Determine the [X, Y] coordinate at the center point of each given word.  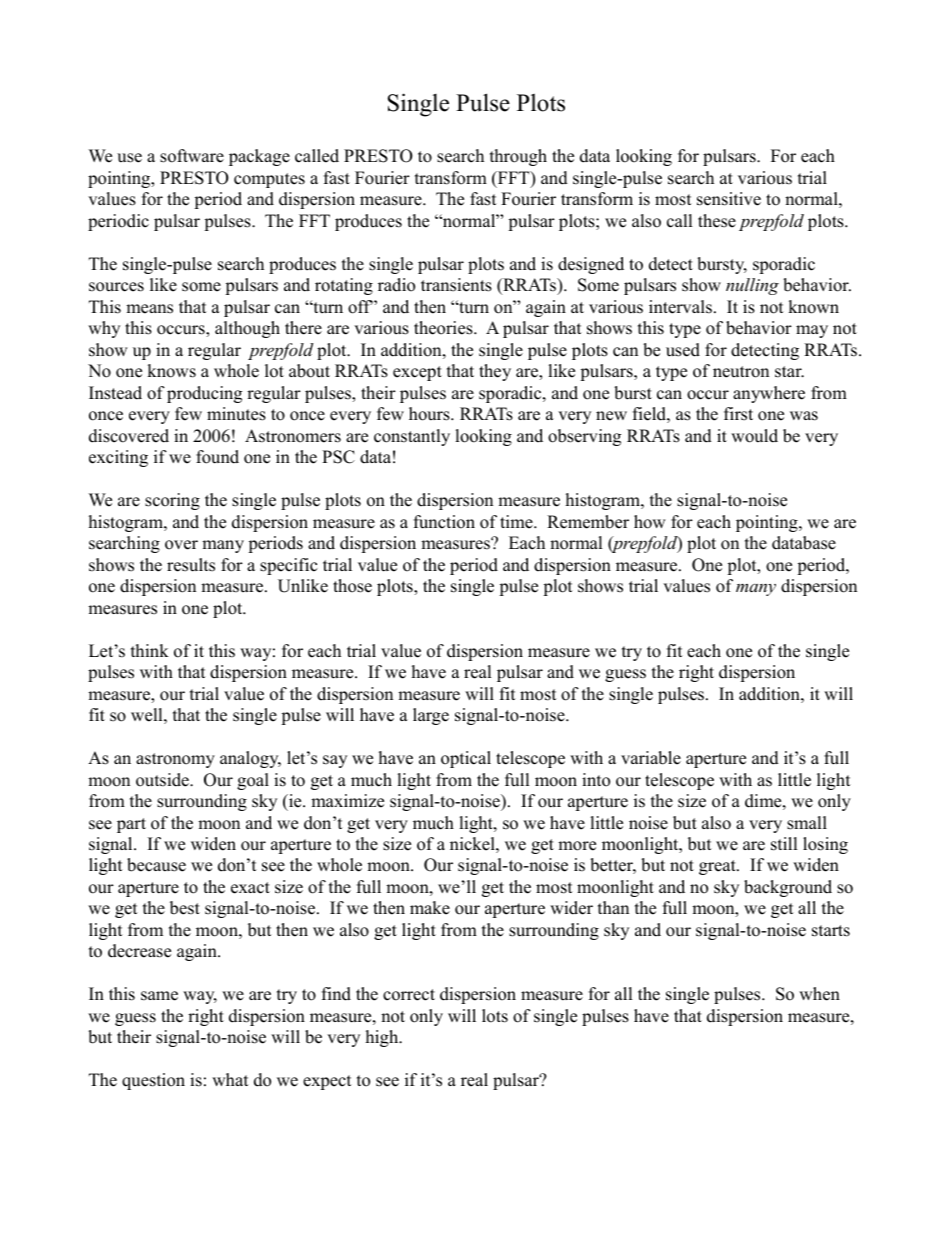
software [192, 156]
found [217, 457]
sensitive [729, 199]
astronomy [175, 760]
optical [466, 759]
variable [651, 758]
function [444, 522]
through [518, 157]
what [230, 1079]
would [754, 436]
